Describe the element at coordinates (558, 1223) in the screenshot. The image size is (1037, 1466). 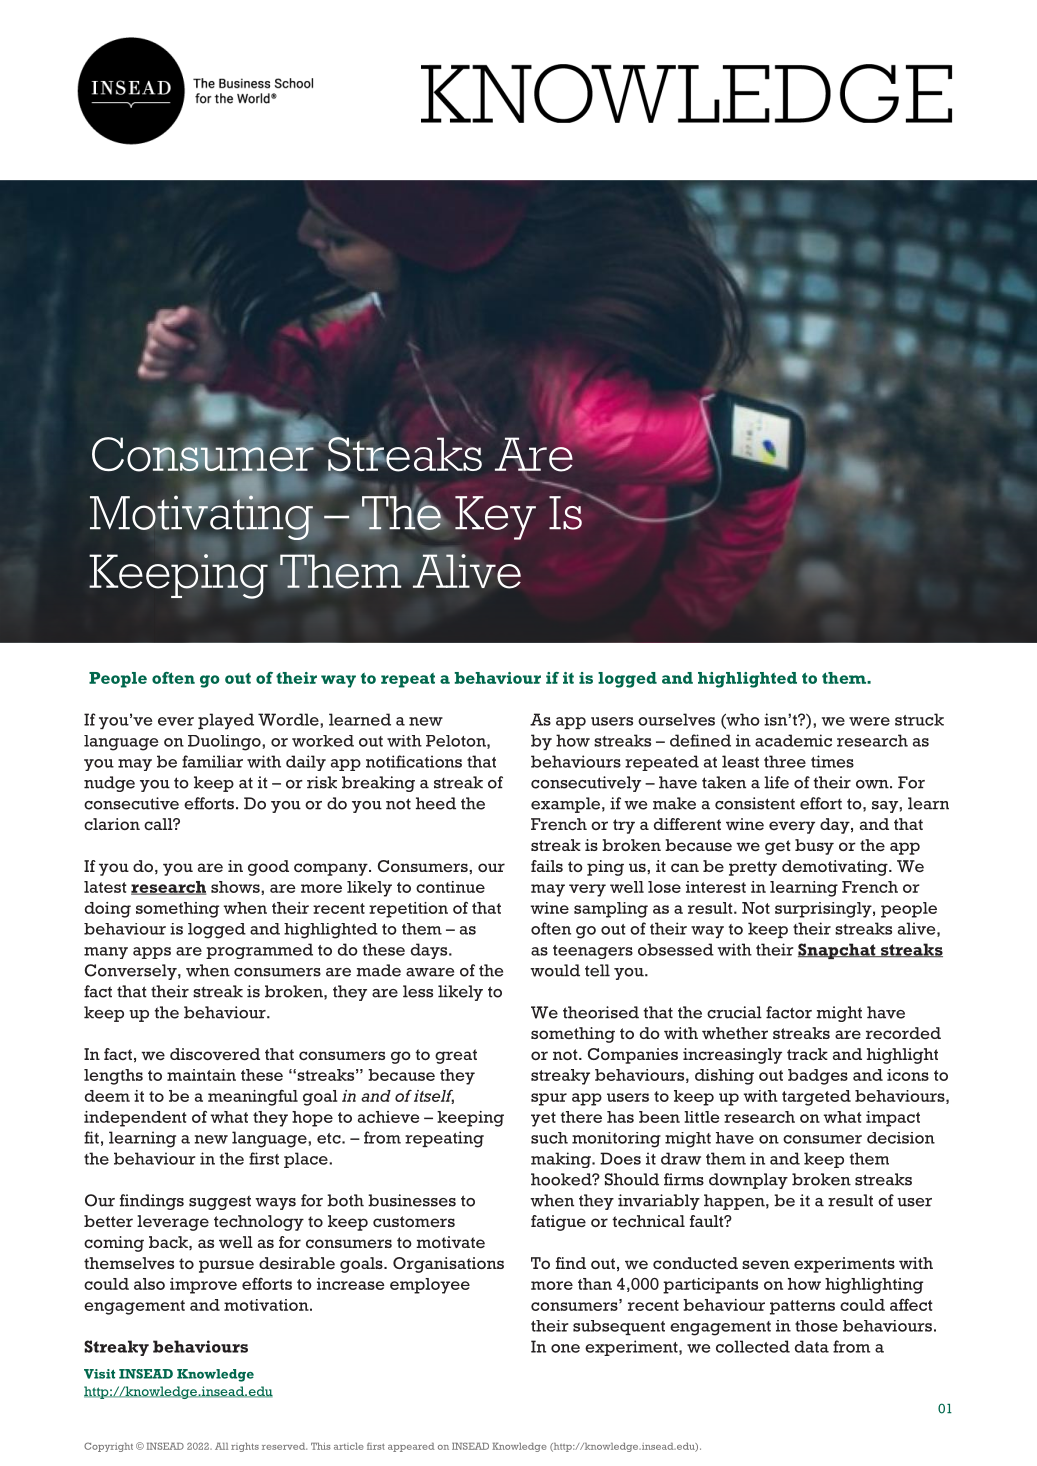
I see `fatigue` at that location.
